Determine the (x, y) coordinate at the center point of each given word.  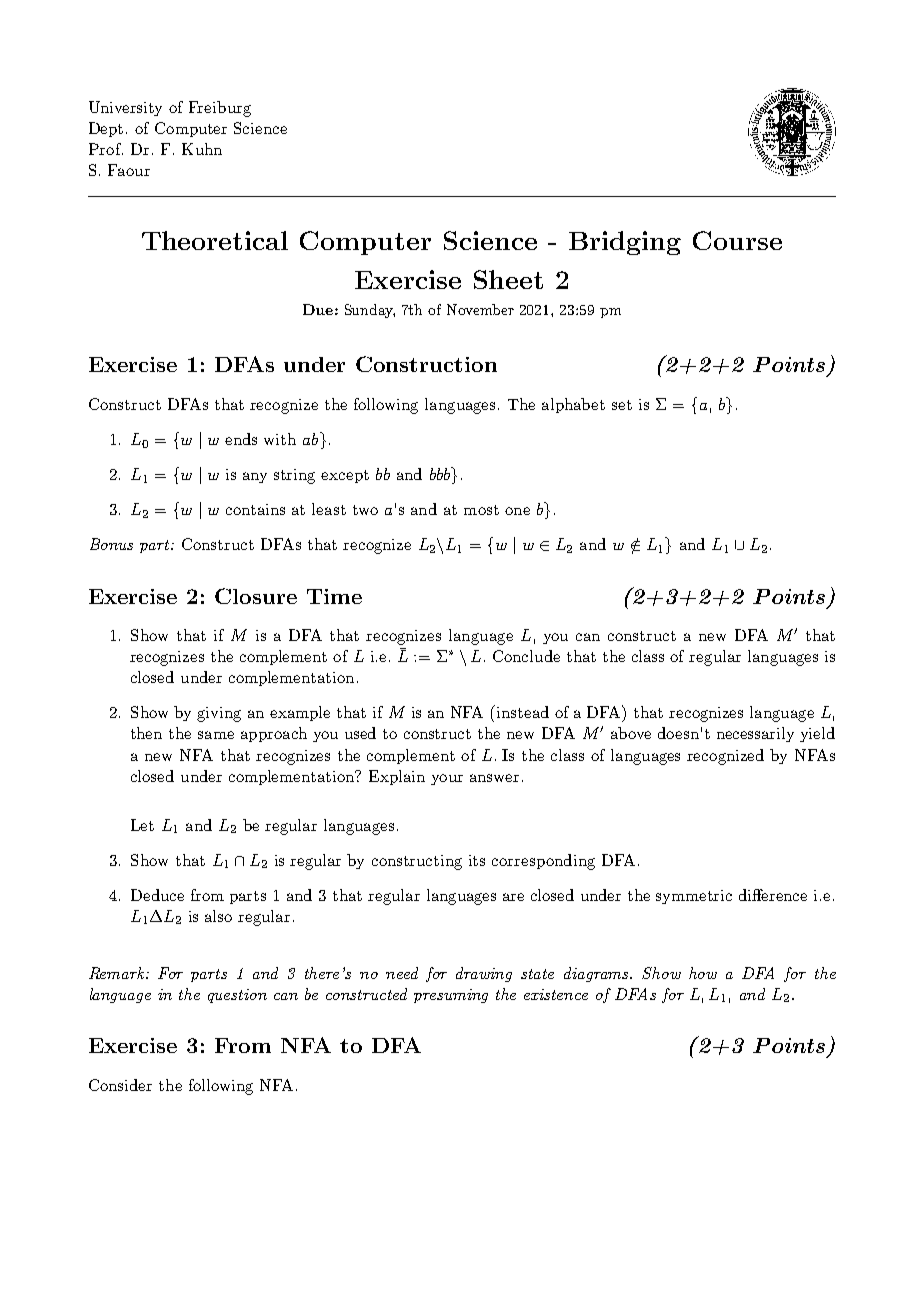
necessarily (755, 734)
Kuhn (202, 149)
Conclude (526, 656)
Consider (120, 1085)
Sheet (508, 279)
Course (737, 240)
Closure (256, 596)
